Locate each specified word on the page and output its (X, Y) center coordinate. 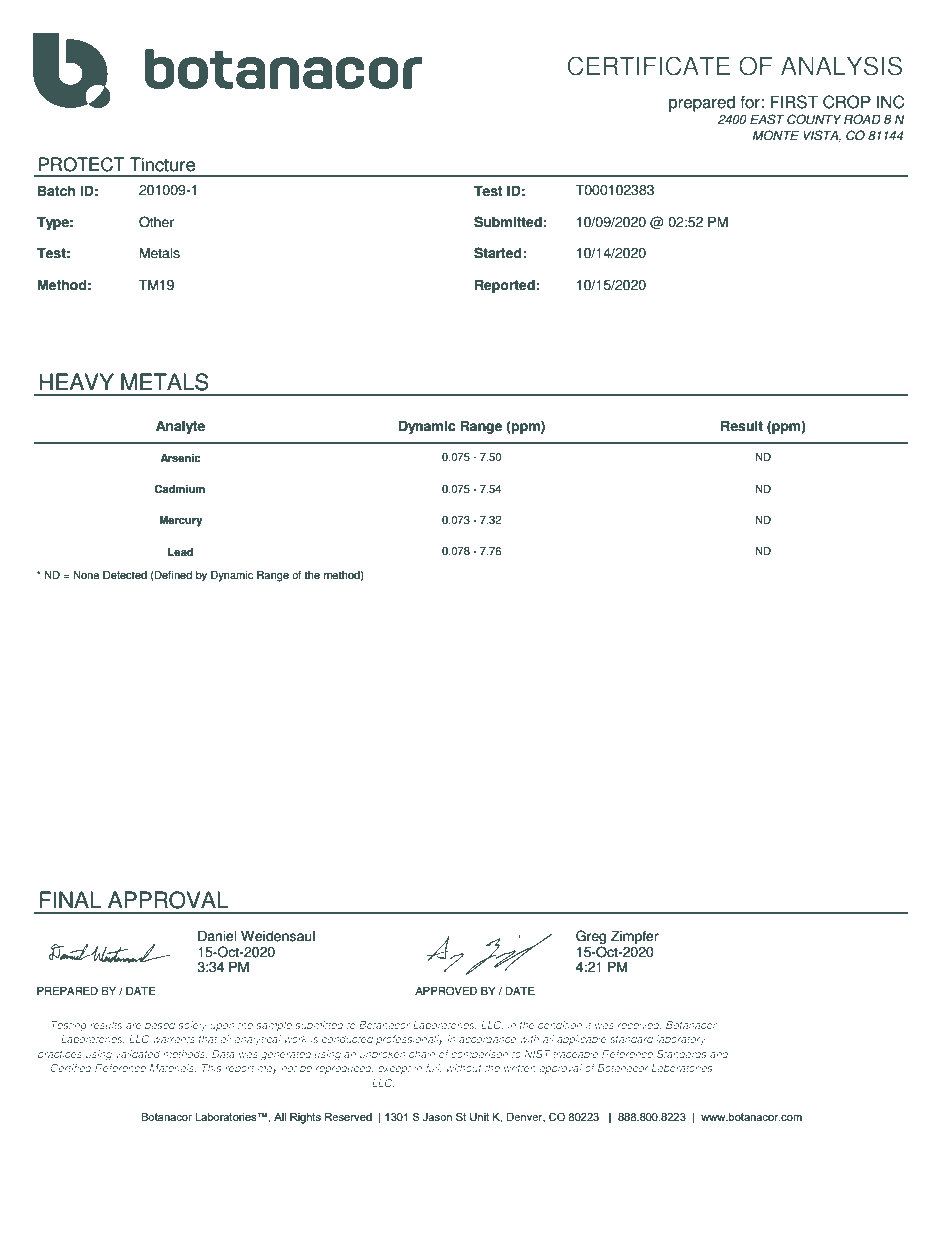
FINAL (70, 899)
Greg (591, 937)
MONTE (776, 135)
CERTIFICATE (648, 66)
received (639, 1025)
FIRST (794, 102)
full (433, 1068)
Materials (172, 1068)
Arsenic (180, 458)
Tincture (162, 164)
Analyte (180, 427)
